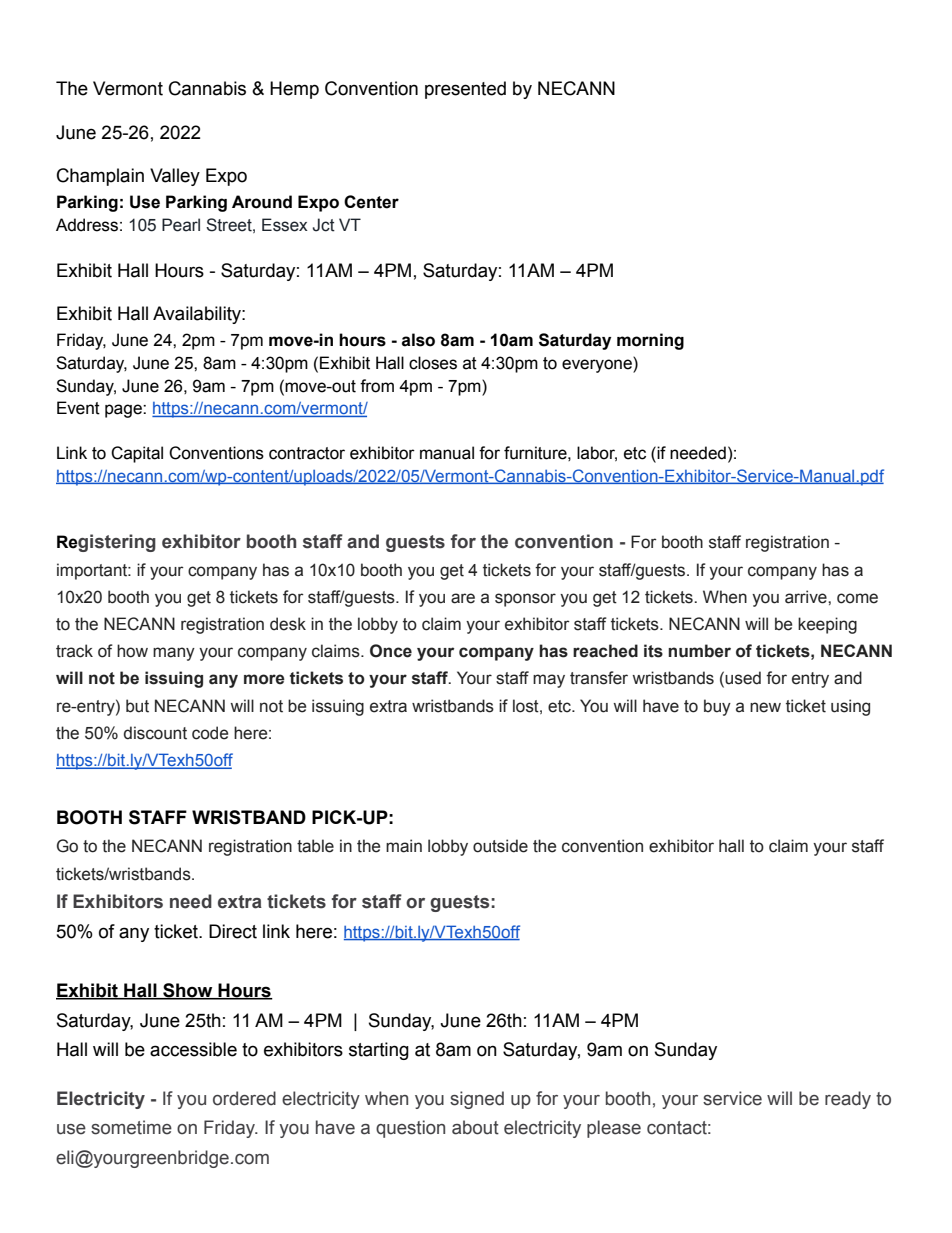  What do you see at coordinates (233, 931) in the document?
I see `Direct` at bounding box center [233, 931].
